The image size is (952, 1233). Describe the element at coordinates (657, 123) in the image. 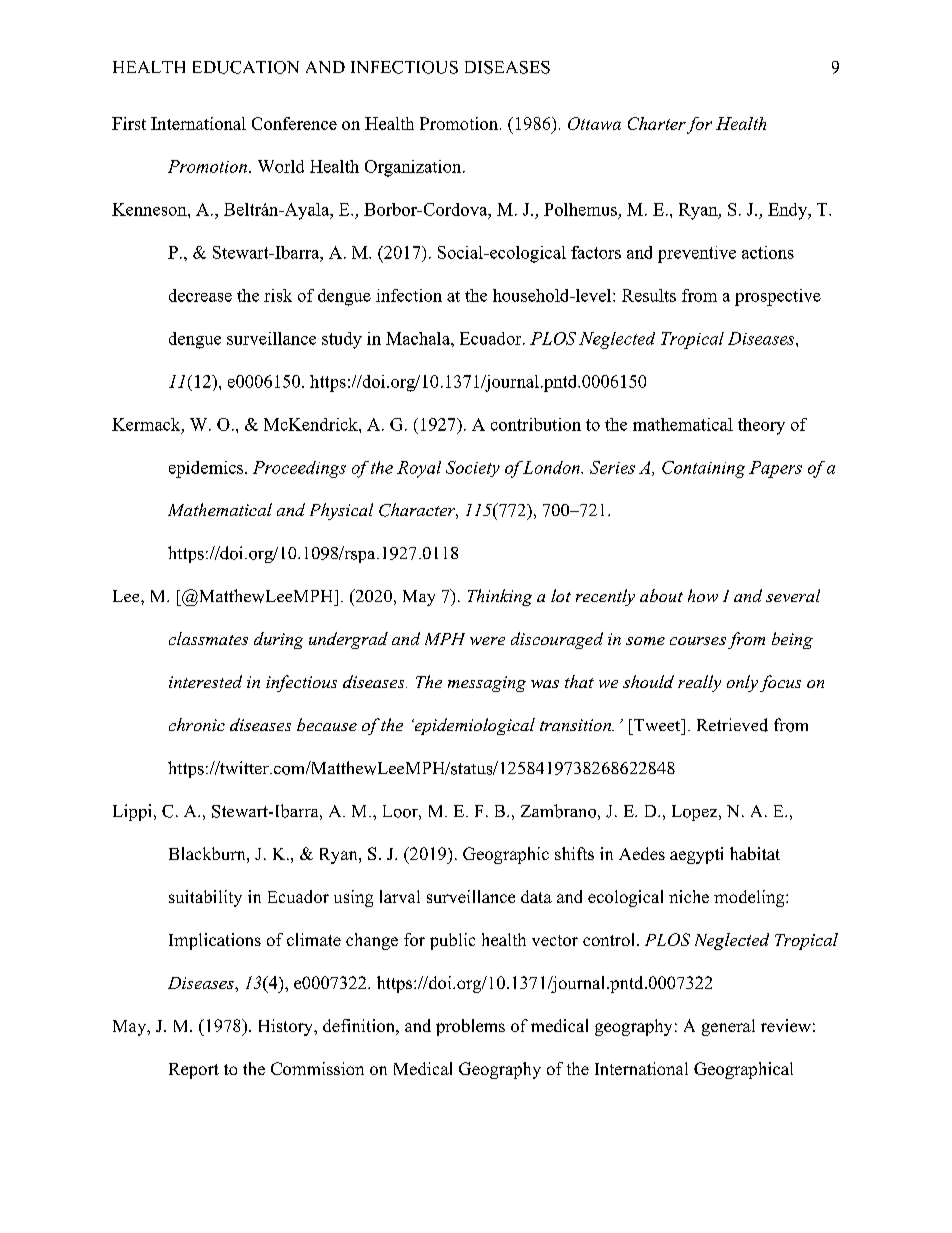

I see `Charter` at that location.
